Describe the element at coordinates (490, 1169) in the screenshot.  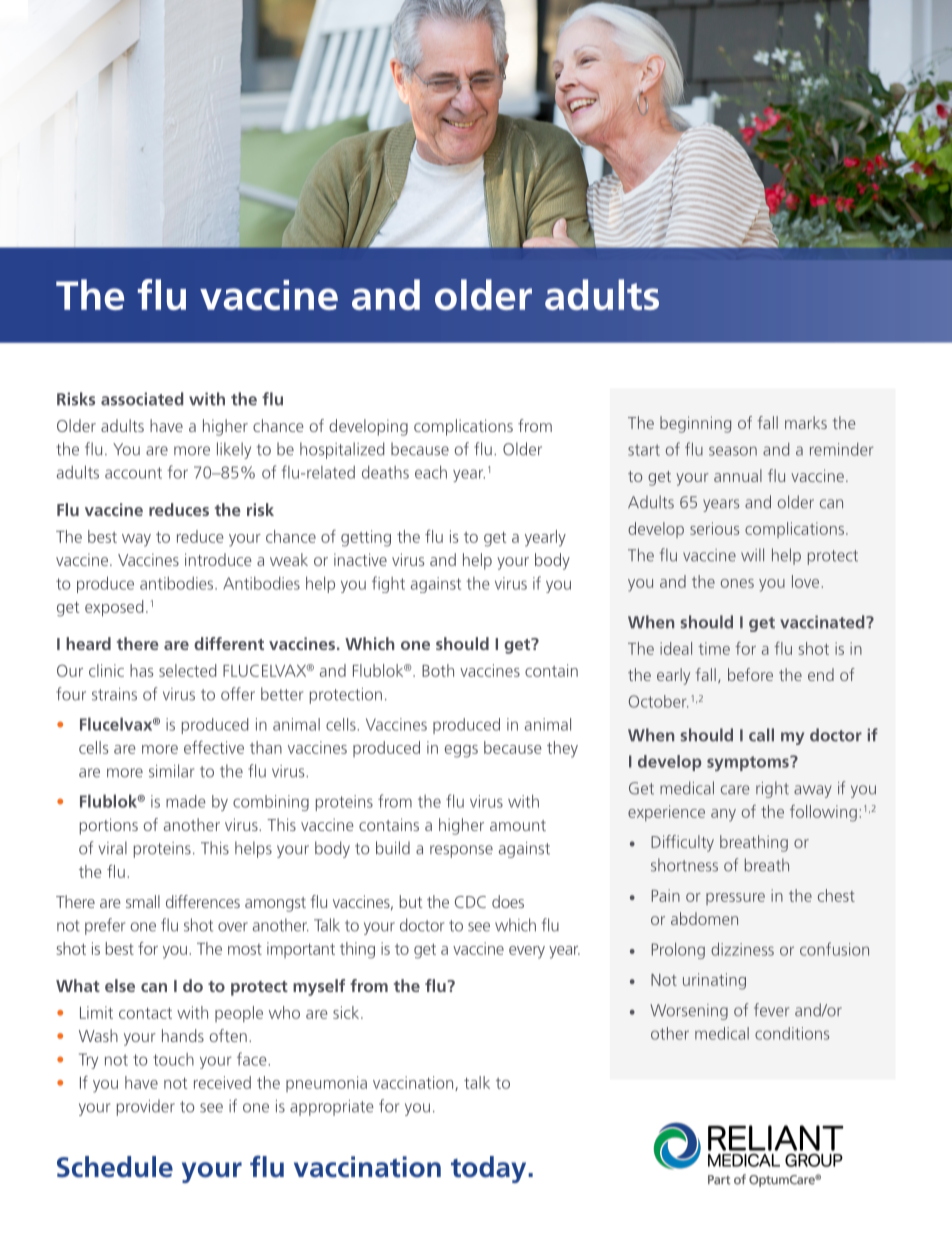
I see `today` at that location.
